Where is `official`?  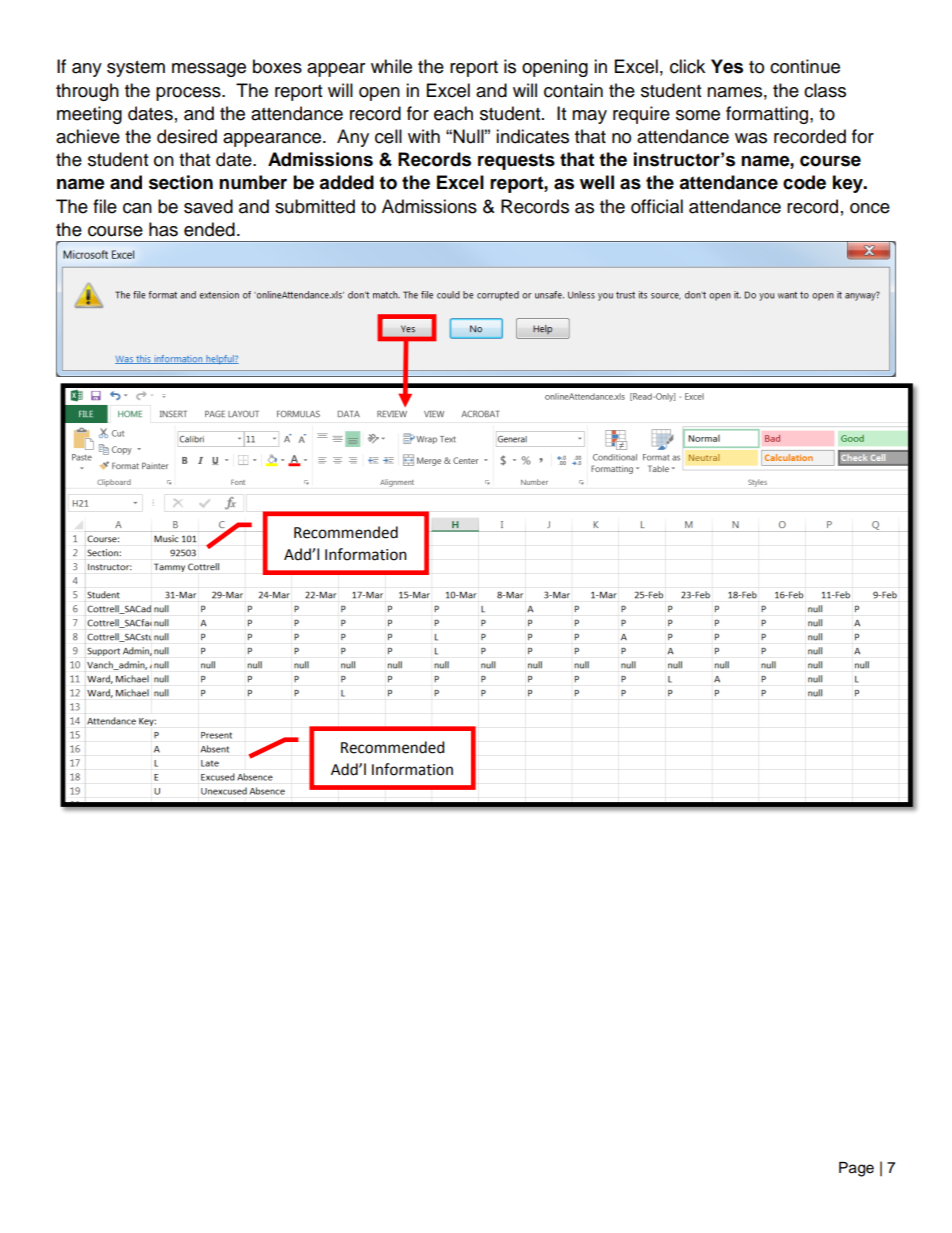 official is located at coordinates (657, 206).
